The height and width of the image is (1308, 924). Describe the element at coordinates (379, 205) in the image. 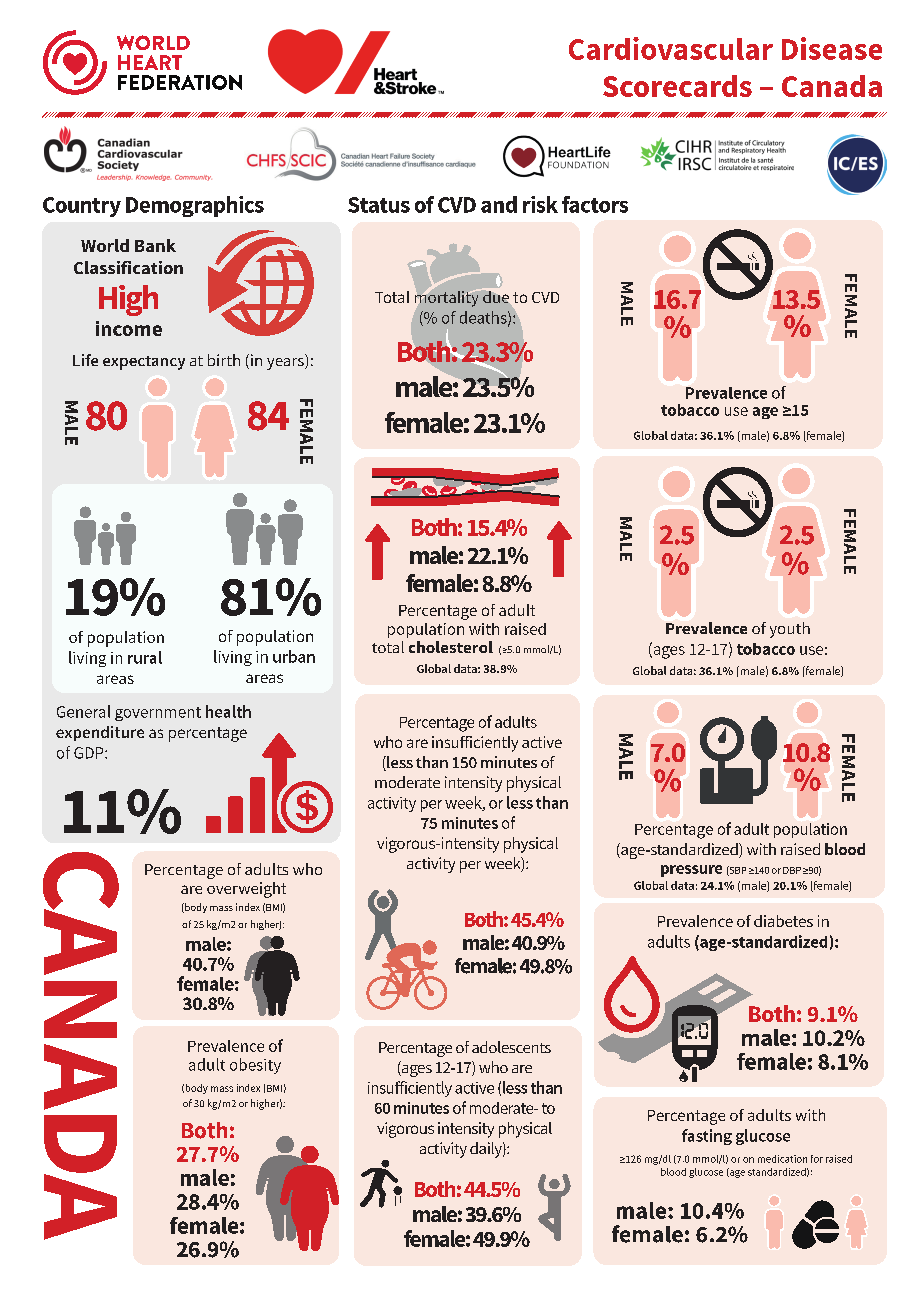

I see `Status` at that location.
